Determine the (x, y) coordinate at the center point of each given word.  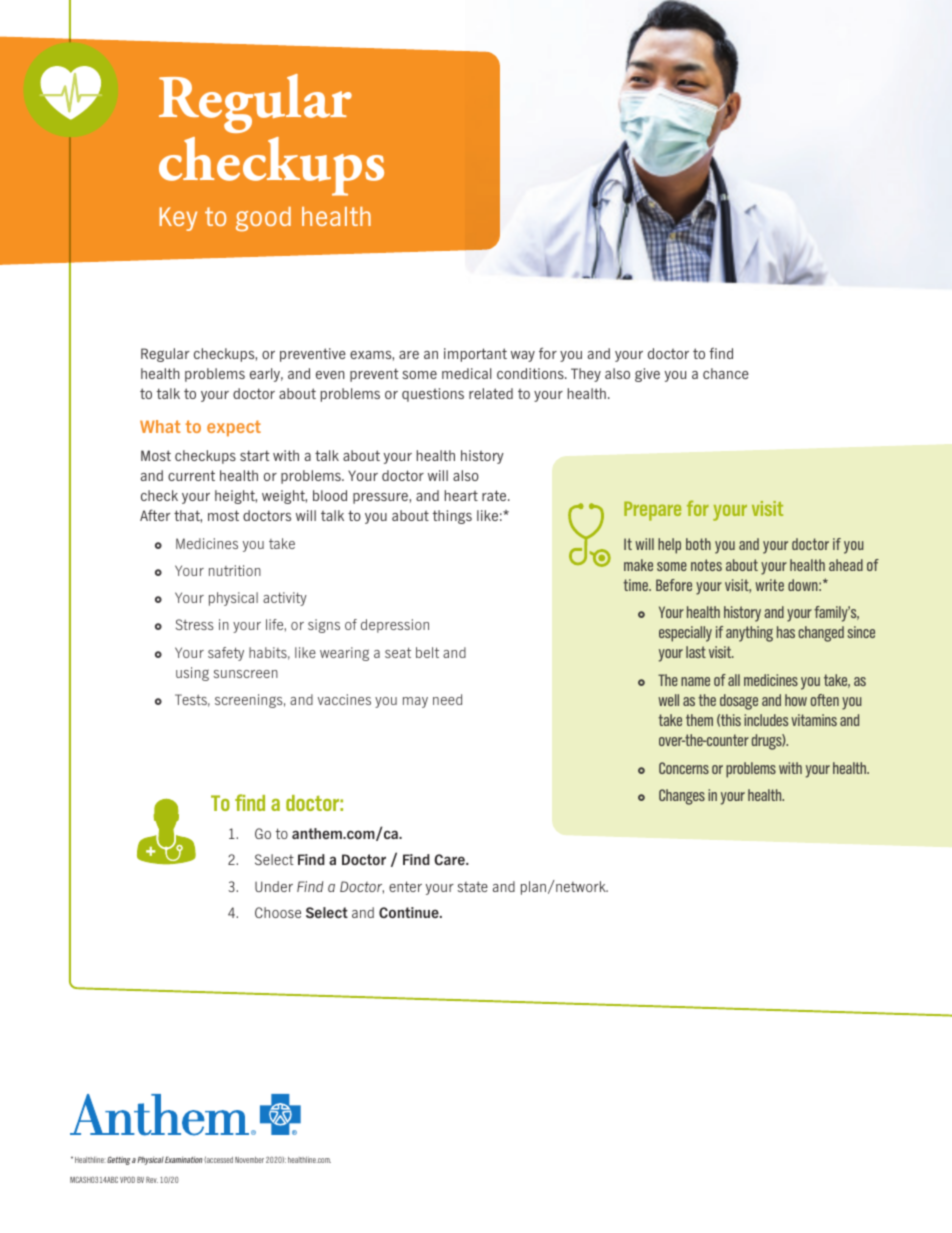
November (249, 1160)
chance (726, 373)
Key (178, 219)
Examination (184, 1159)
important (475, 355)
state (472, 886)
